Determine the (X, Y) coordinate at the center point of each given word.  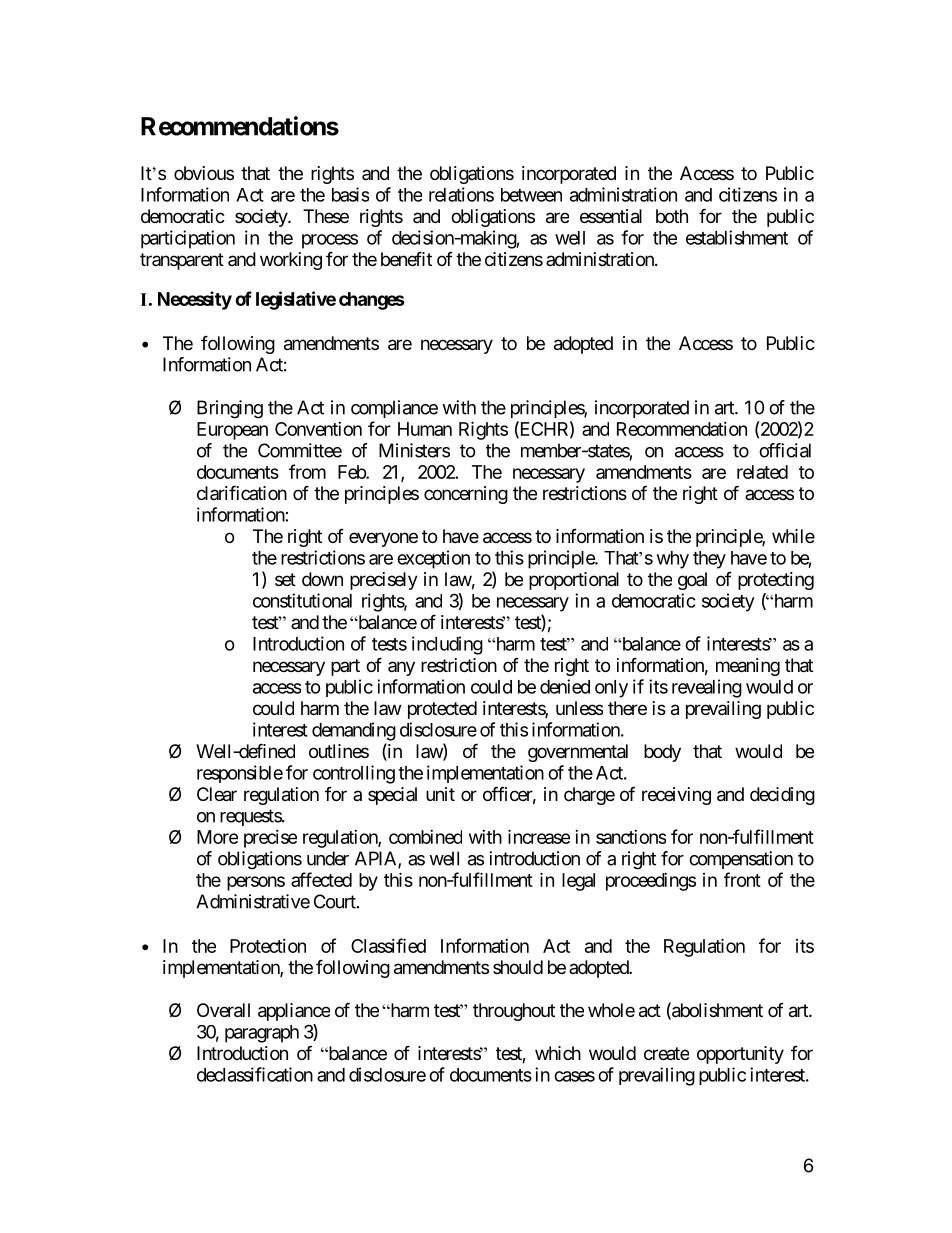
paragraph (262, 1034)
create (666, 1054)
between (531, 195)
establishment (737, 237)
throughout (514, 1012)
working (291, 261)
